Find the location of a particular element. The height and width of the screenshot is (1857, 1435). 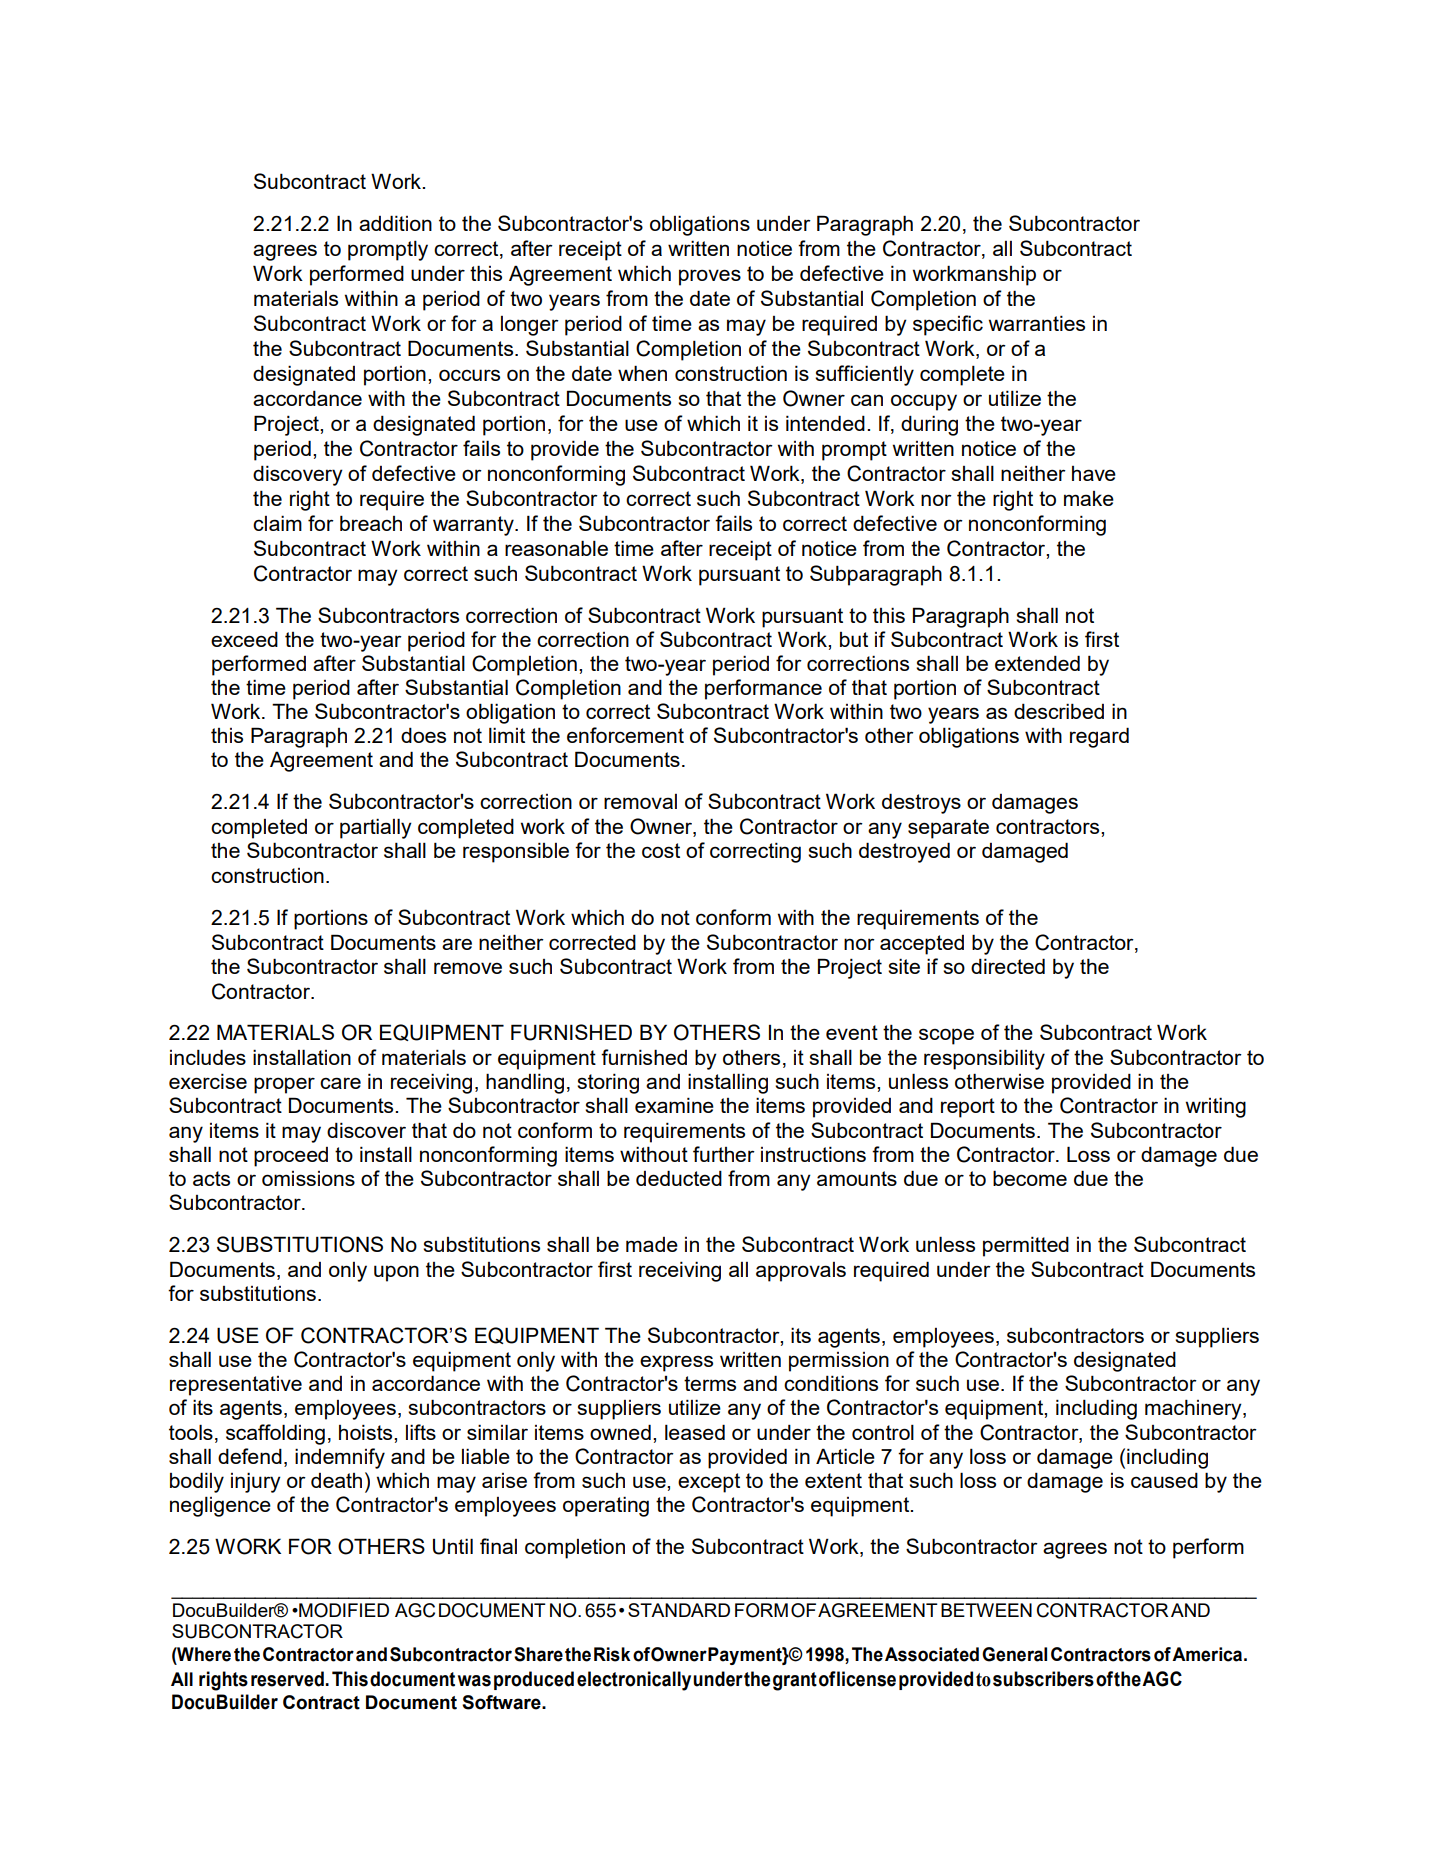

permitted is located at coordinates (1026, 1246).
